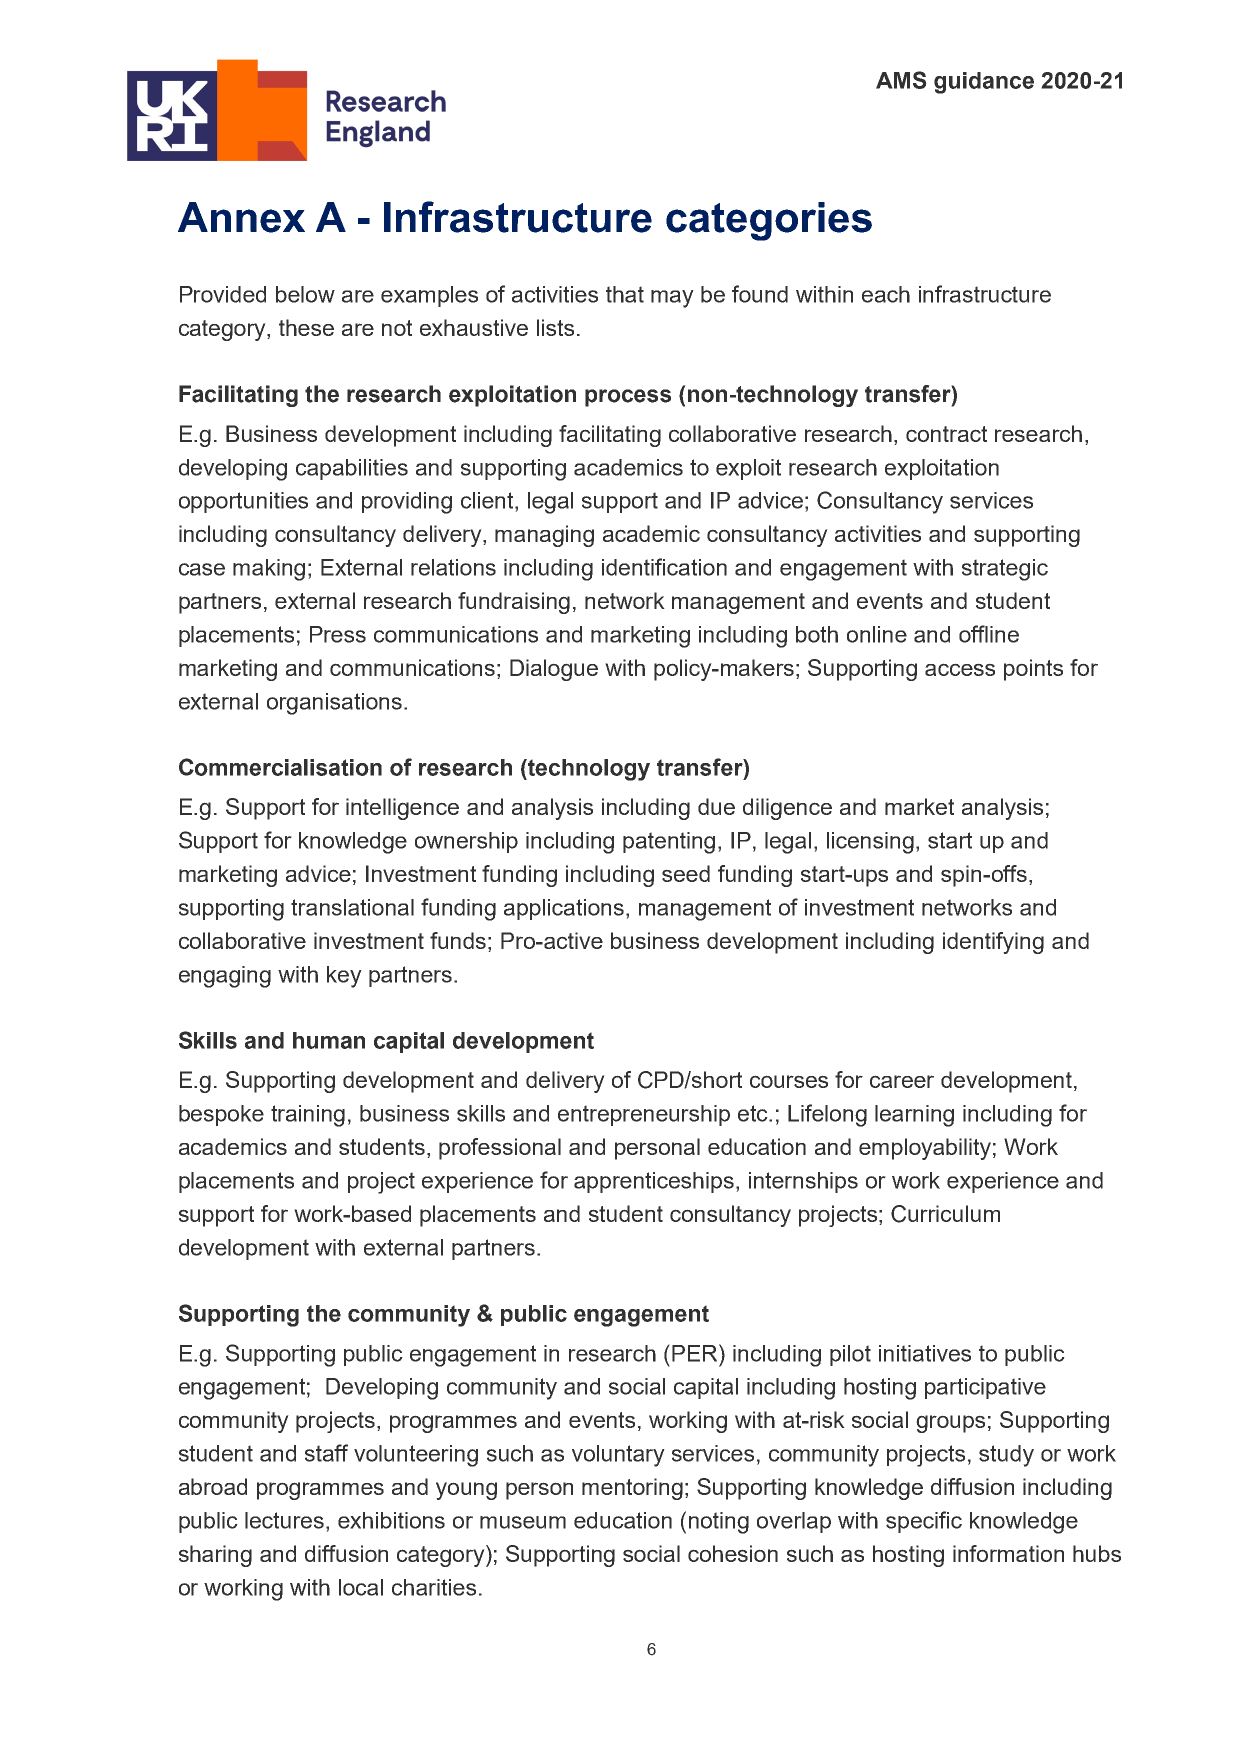 This image has height=1759, width=1244. I want to click on guidance, so click(984, 83).
